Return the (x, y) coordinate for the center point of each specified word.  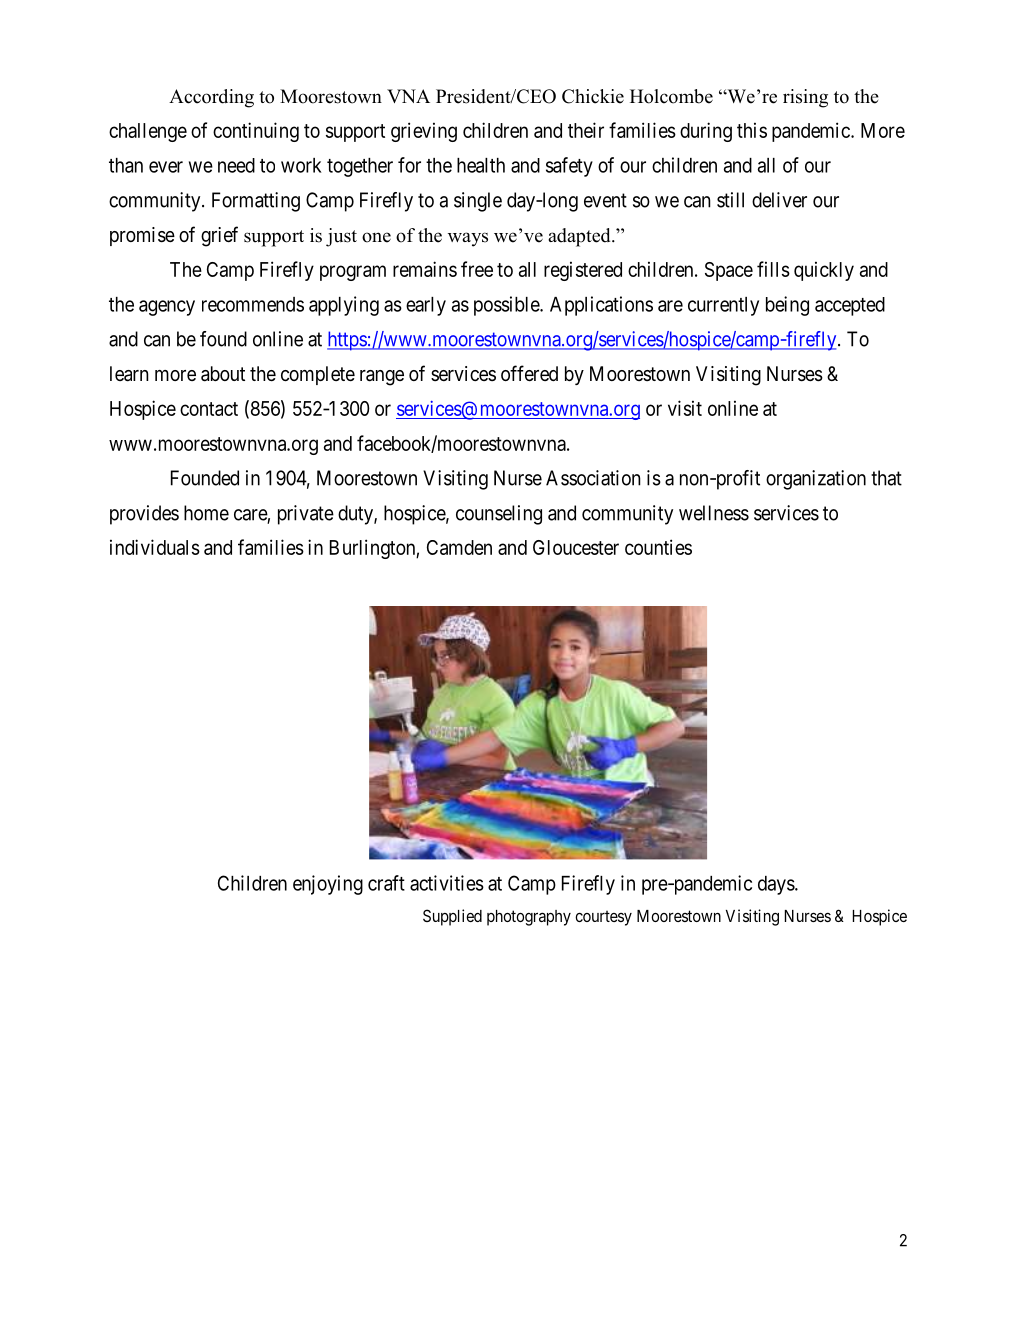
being (787, 306)
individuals (155, 547)
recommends (253, 304)
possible (507, 306)
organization (816, 480)
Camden (459, 547)
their (586, 130)
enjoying (328, 885)
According (211, 98)
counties (658, 547)
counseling (499, 515)
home (206, 513)
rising (805, 98)
